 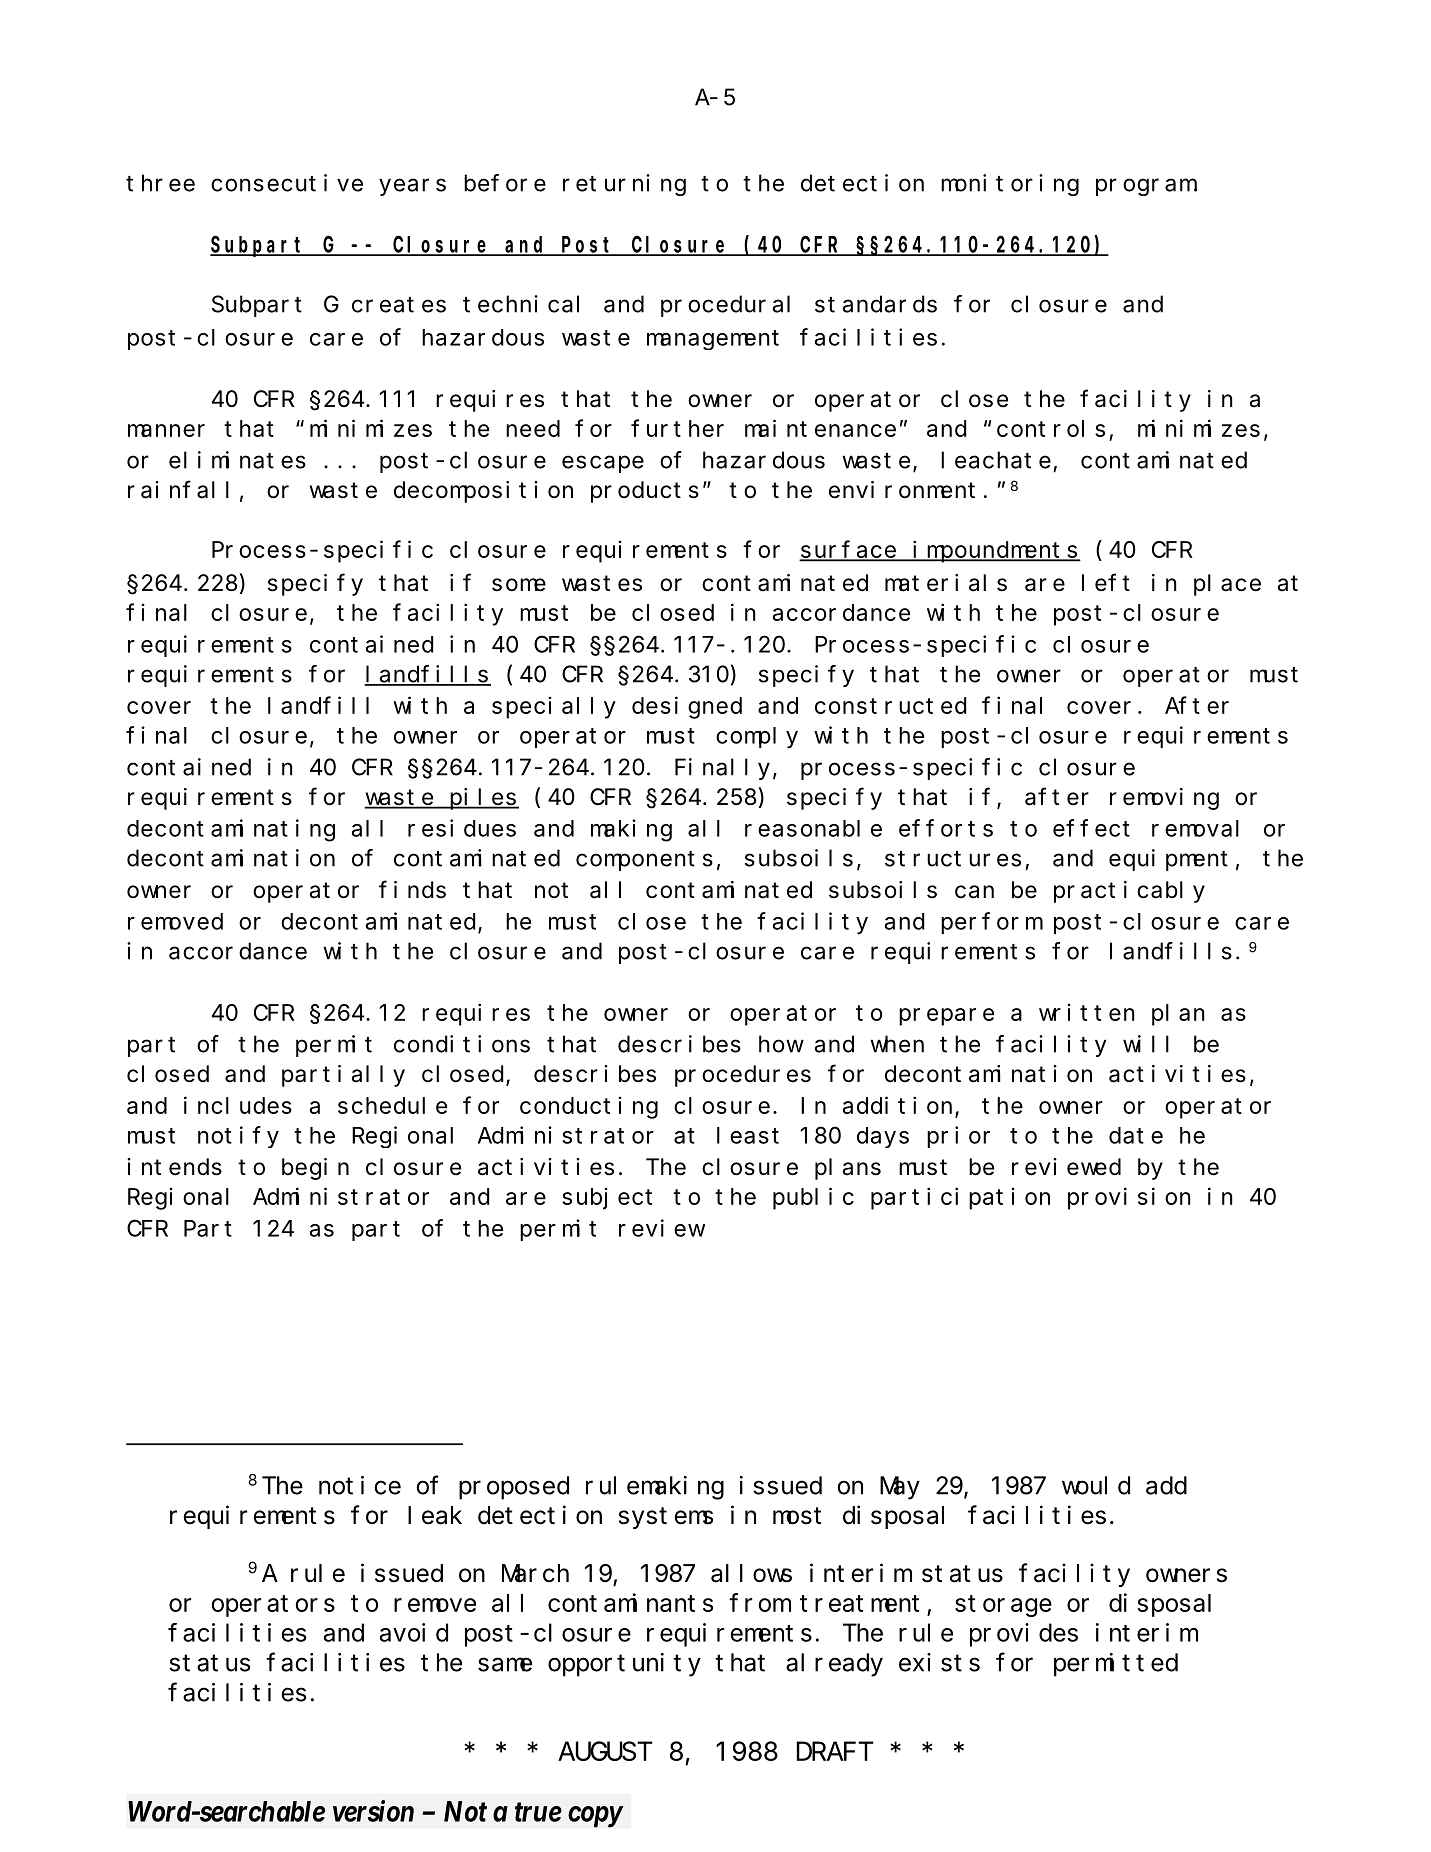 I want to click on monitoring, so click(x=1010, y=185).
